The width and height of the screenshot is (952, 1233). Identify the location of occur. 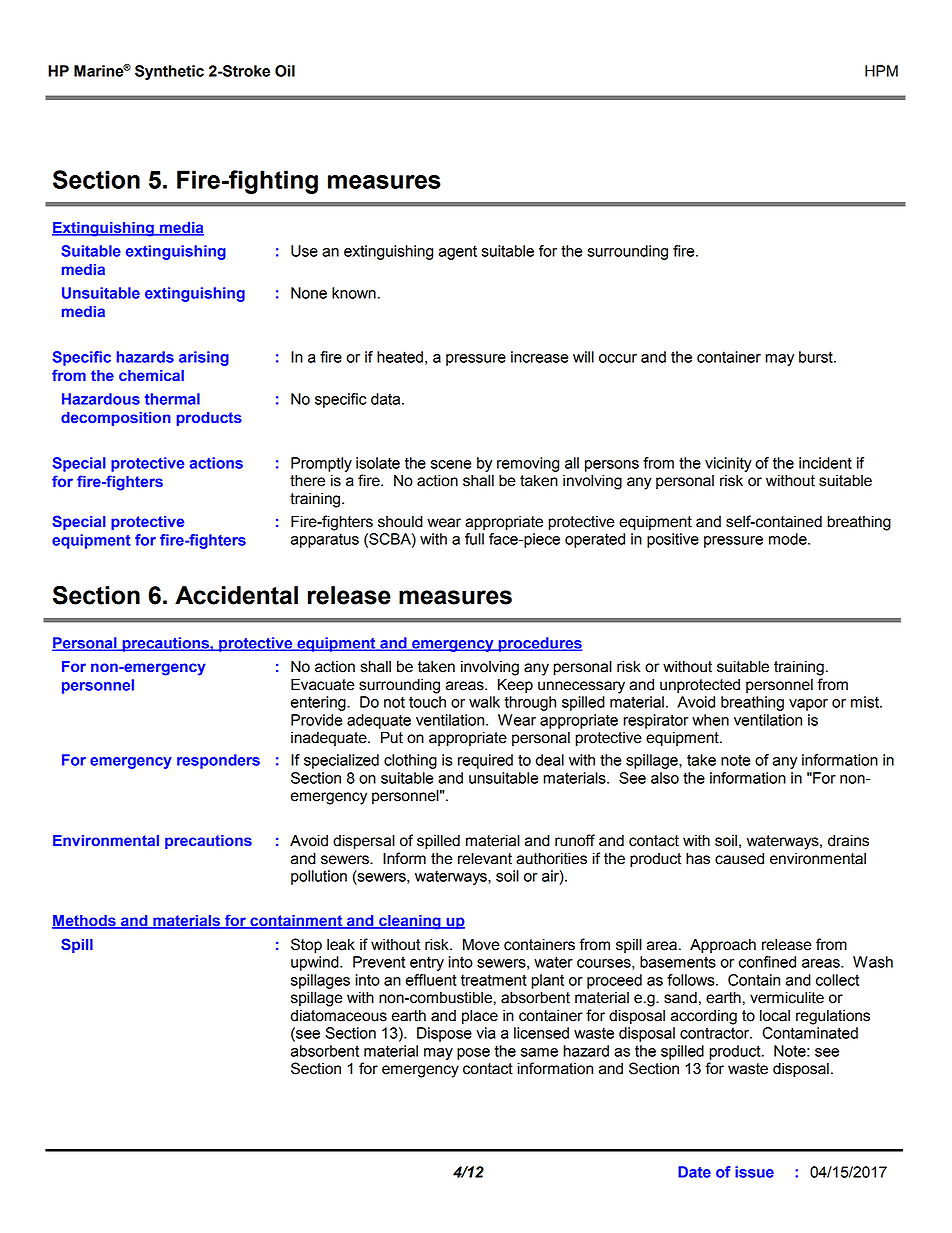
(618, 358).
